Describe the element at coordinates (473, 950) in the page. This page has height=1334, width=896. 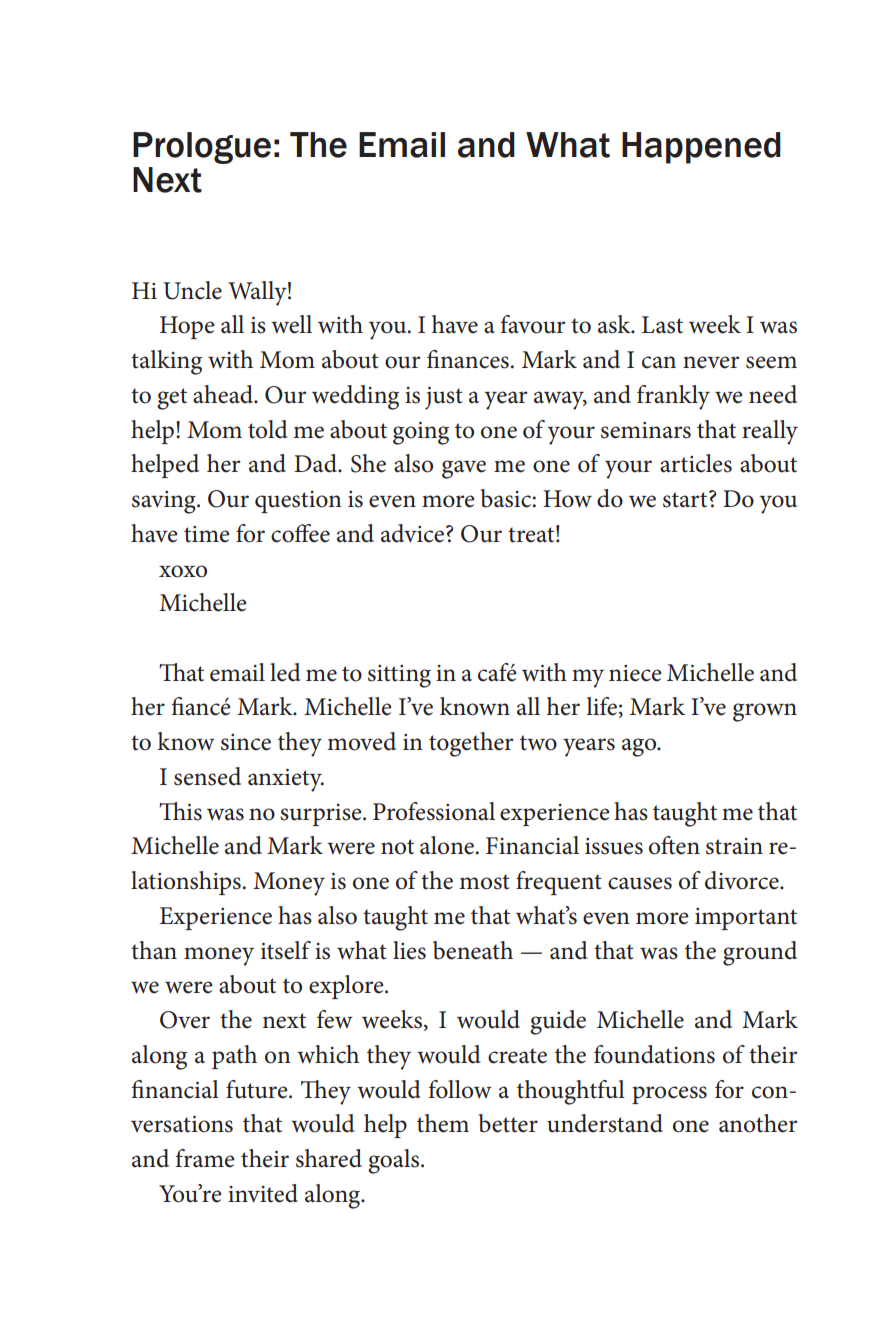
I see `beneath` at that location.
